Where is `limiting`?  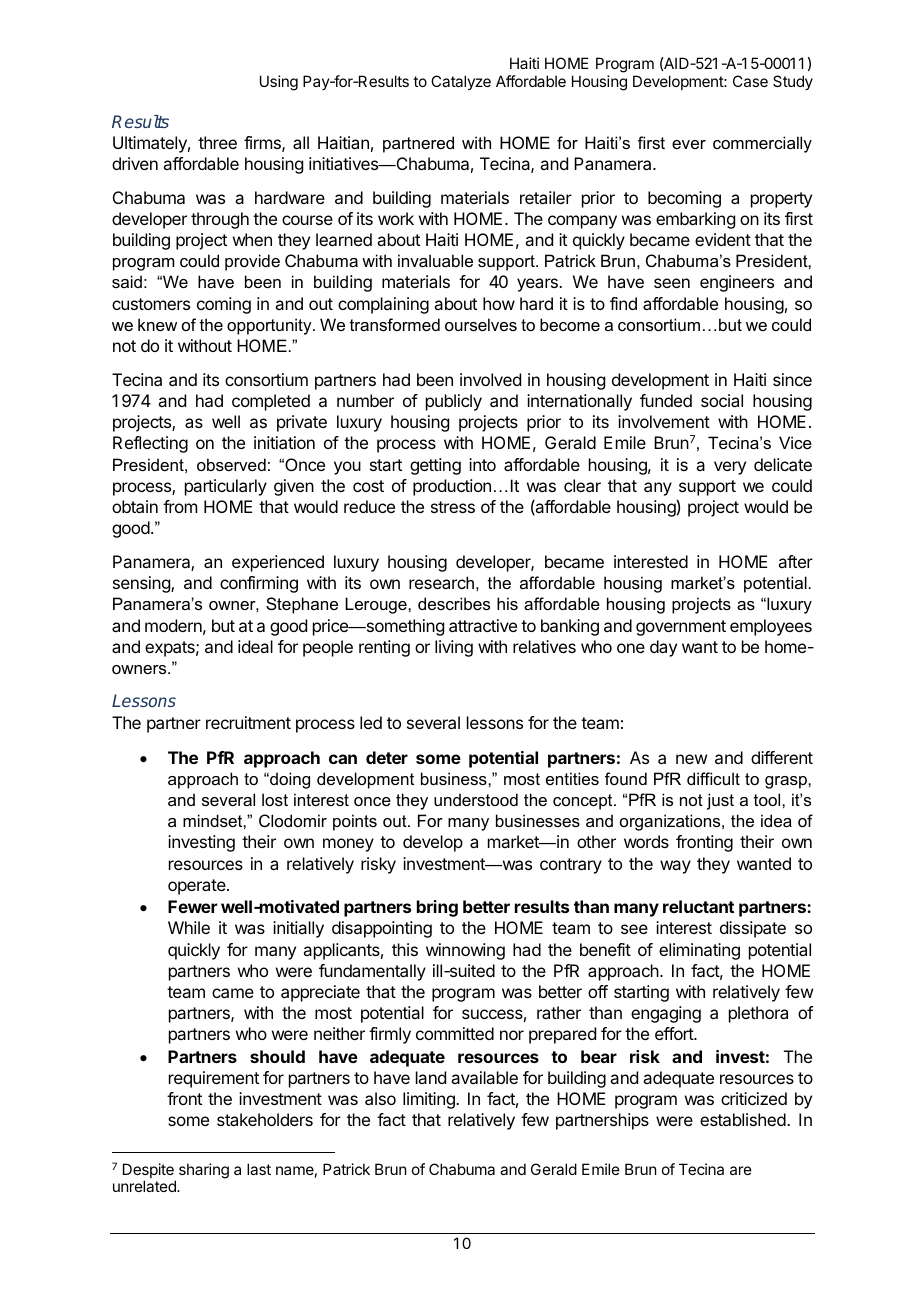
limiting is located at coordinates (430, 1100).
